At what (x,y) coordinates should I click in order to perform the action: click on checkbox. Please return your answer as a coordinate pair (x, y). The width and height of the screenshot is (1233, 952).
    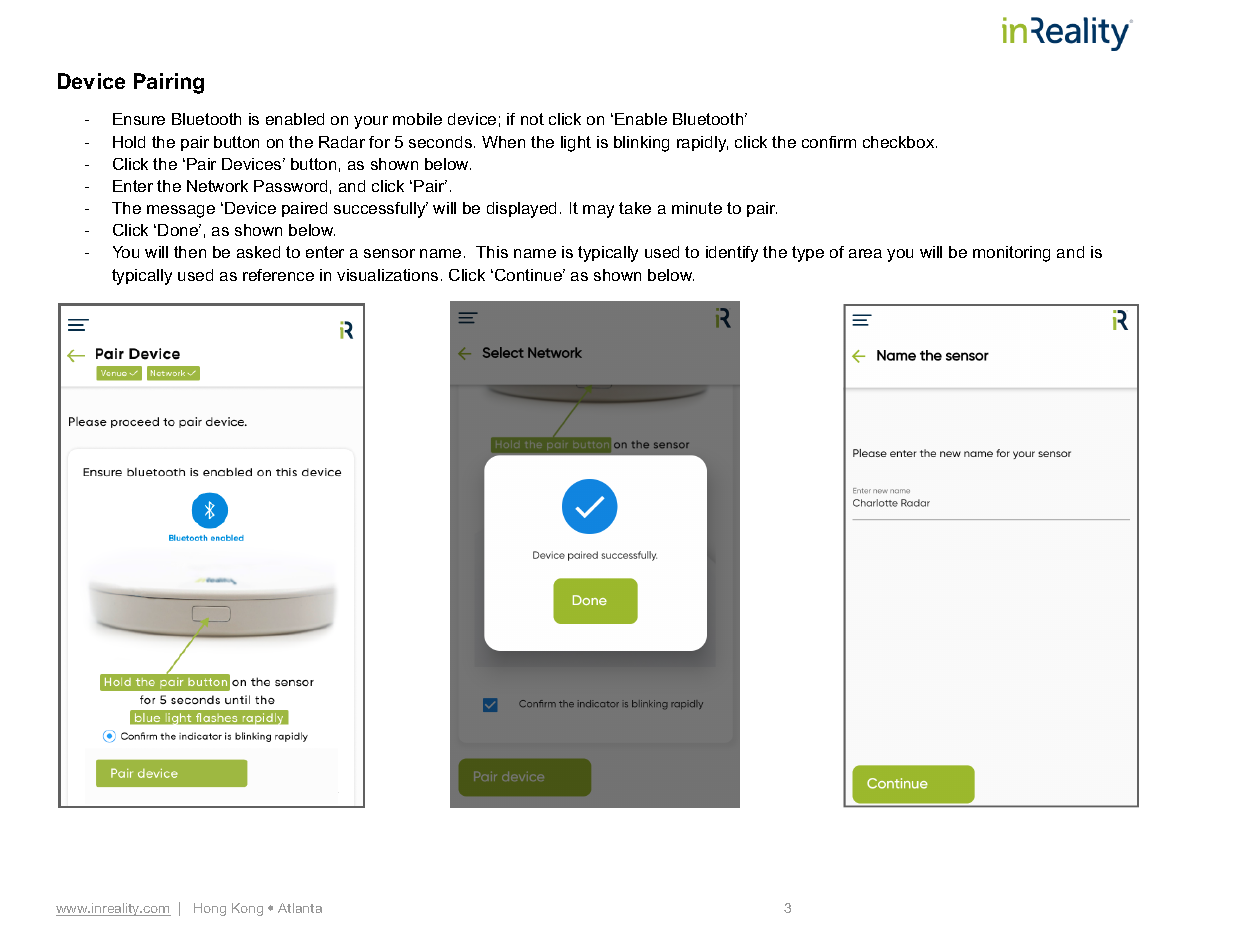
    Looking at the image, I should click on (900, 142).
